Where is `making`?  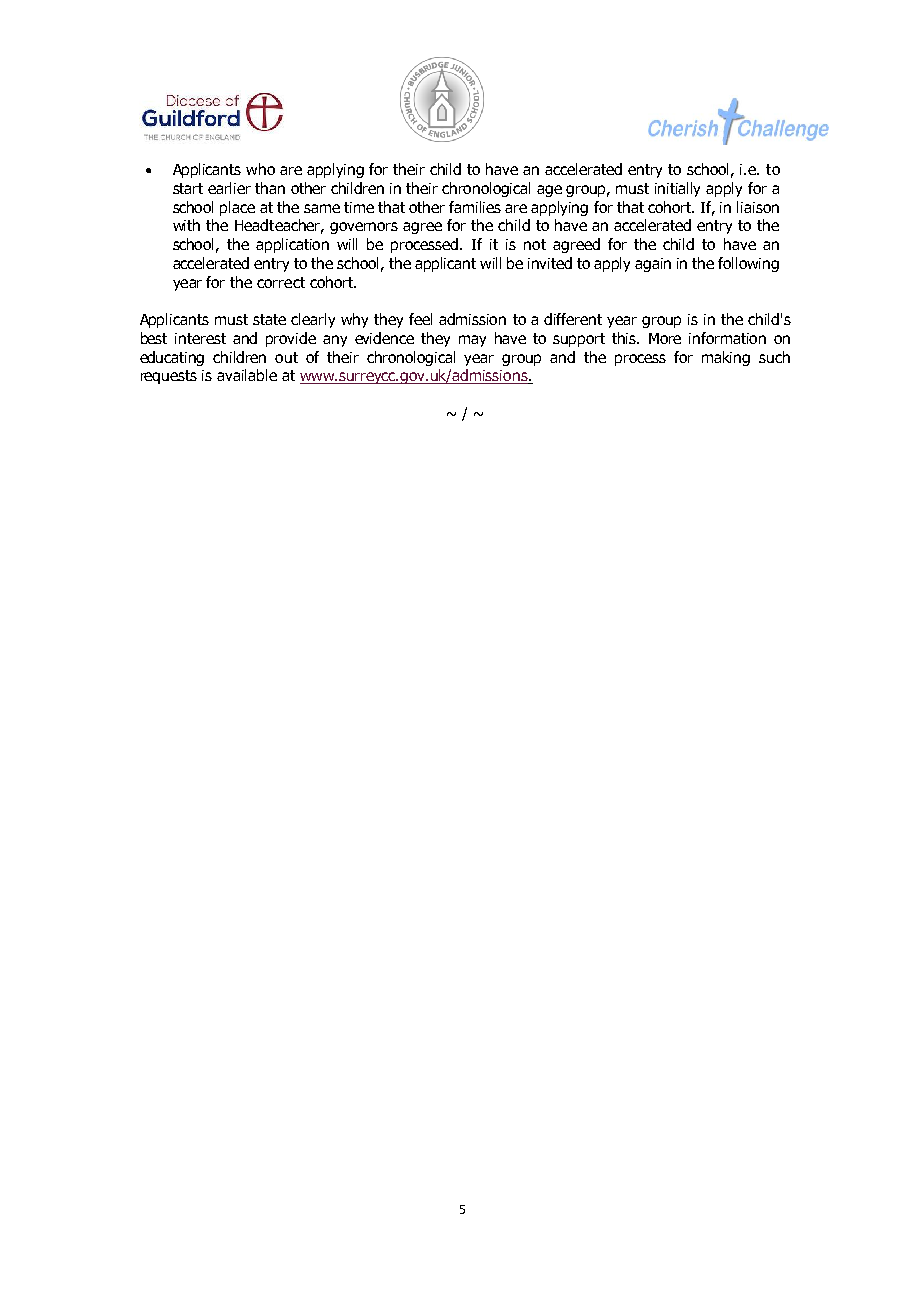 making is located at coordinates (726, 358).
